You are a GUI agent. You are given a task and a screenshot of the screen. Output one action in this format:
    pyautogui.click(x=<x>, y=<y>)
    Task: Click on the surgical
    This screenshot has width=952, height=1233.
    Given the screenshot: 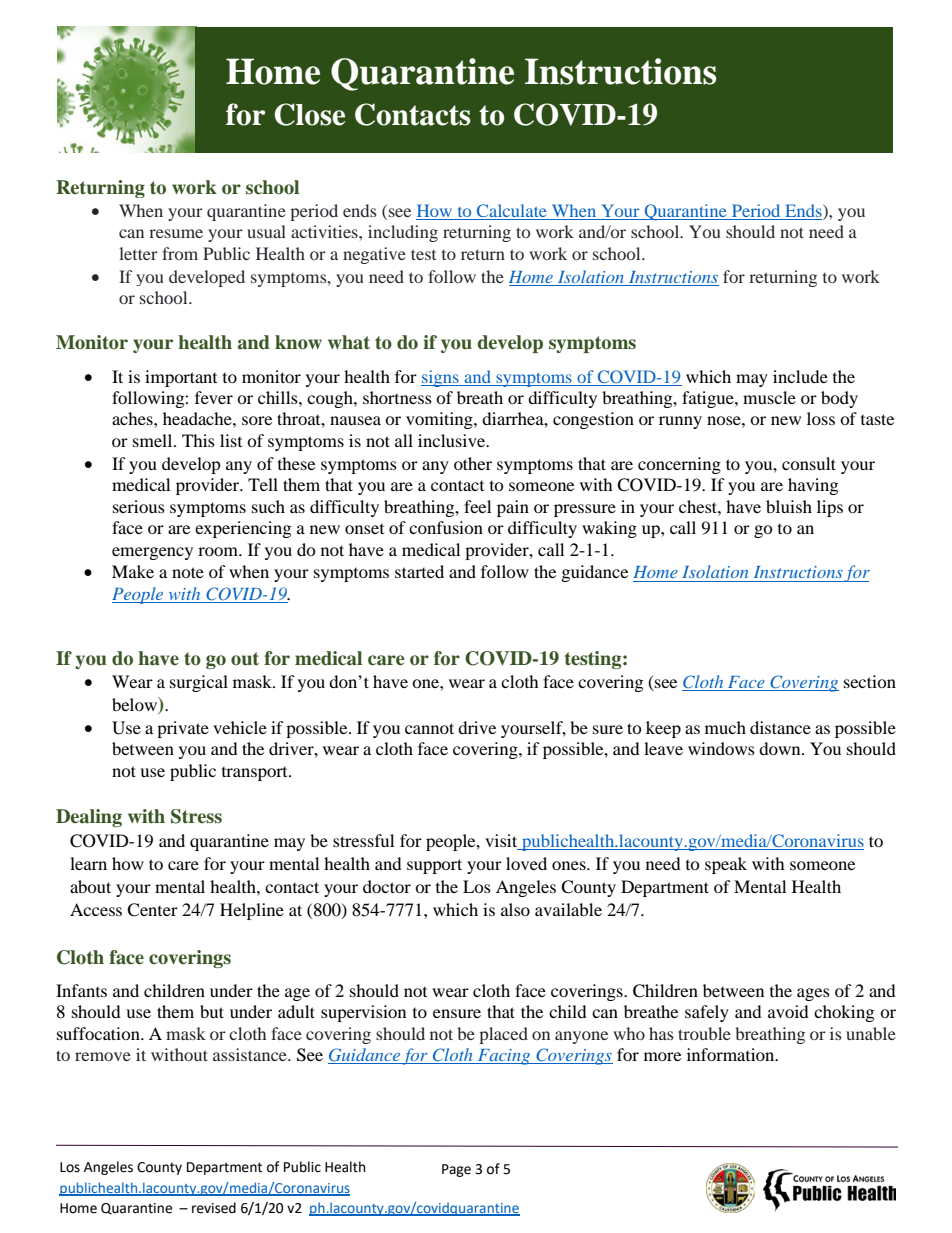 What is the action you would take?
    pyautogui.click(x=199, y=683)
